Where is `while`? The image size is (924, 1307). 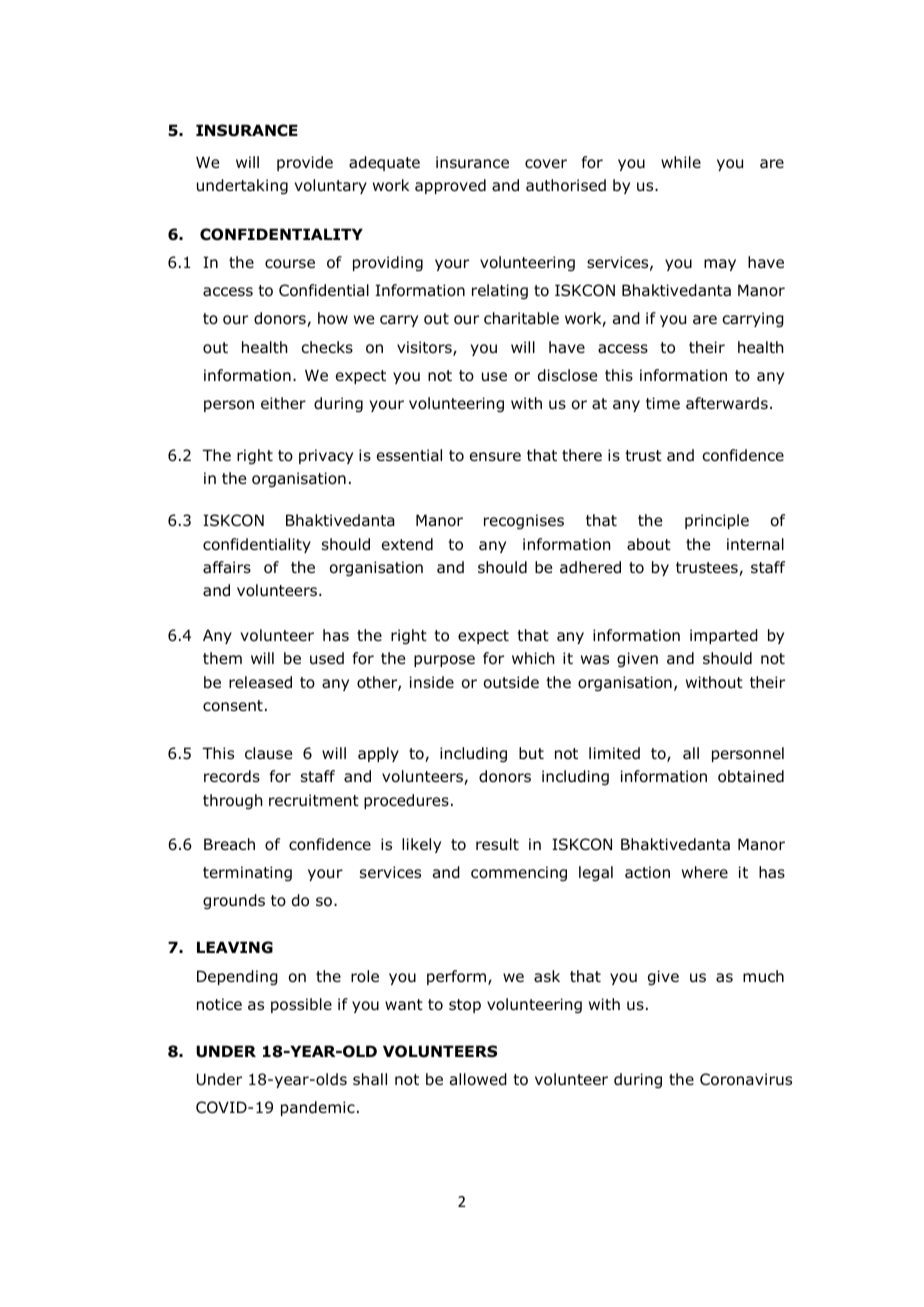
while is located at coordinates (681, 162).
